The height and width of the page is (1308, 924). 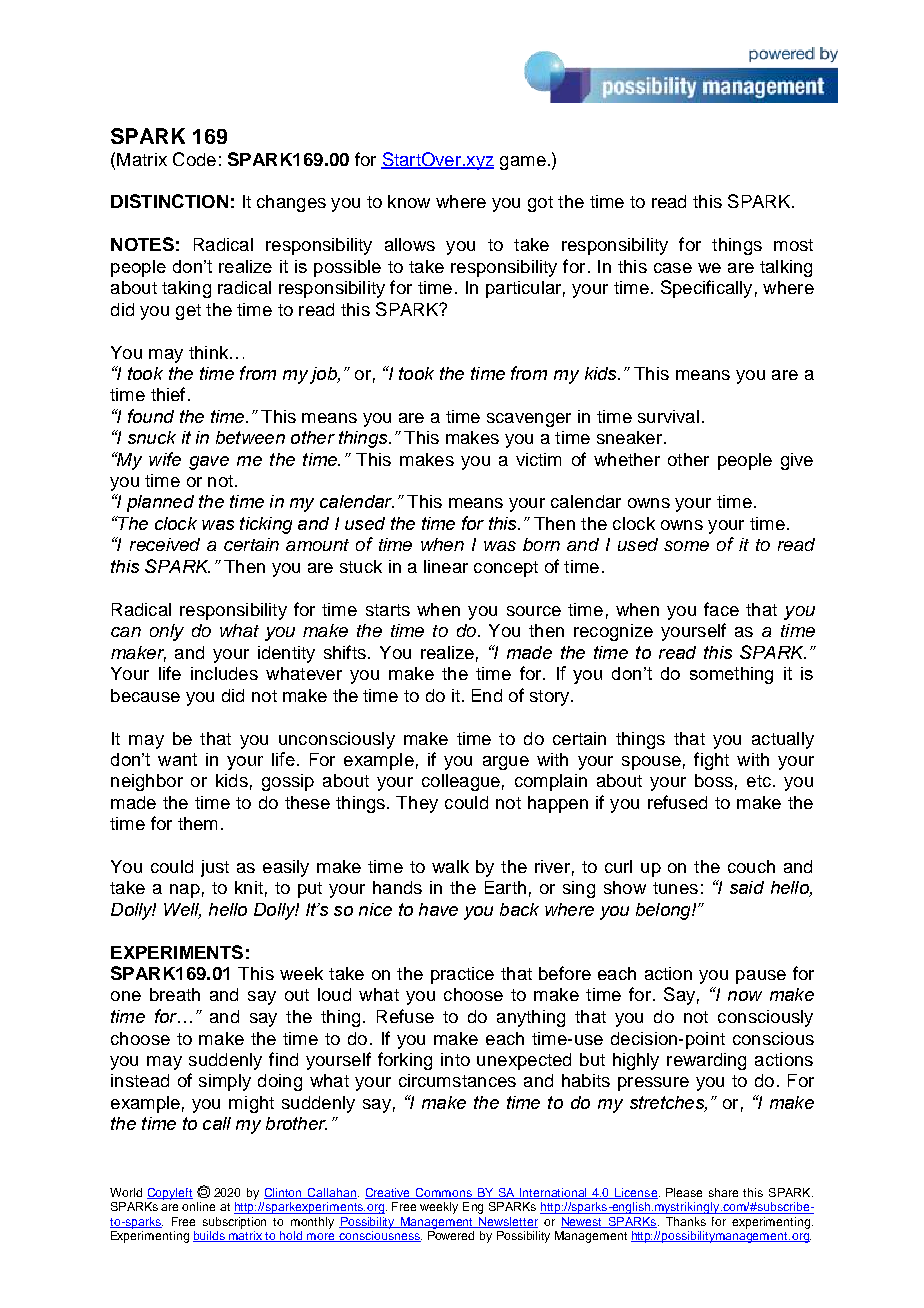 What do you see at coordinates (793, 245) in the page?
I see `most` at bounding box center [793, 245].
